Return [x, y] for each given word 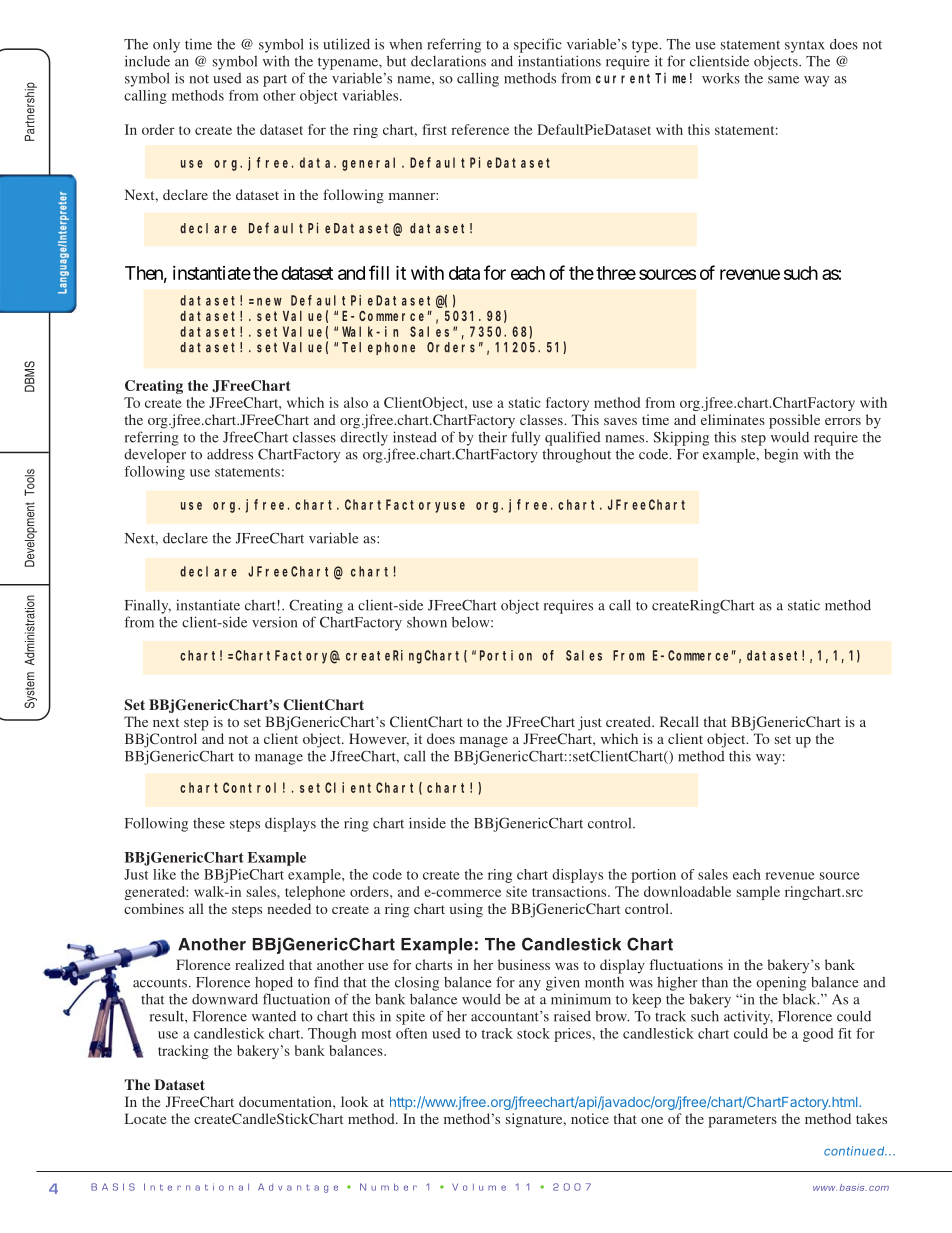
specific [538, 45]
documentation [286, 1101]
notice [590, 1118]
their [493, 437]
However [379, 739]
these [209, 823]
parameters [742, 1121]
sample [758, 893]
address [230, 454]
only [166, 46]
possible [794, 421]
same [783, 80]
